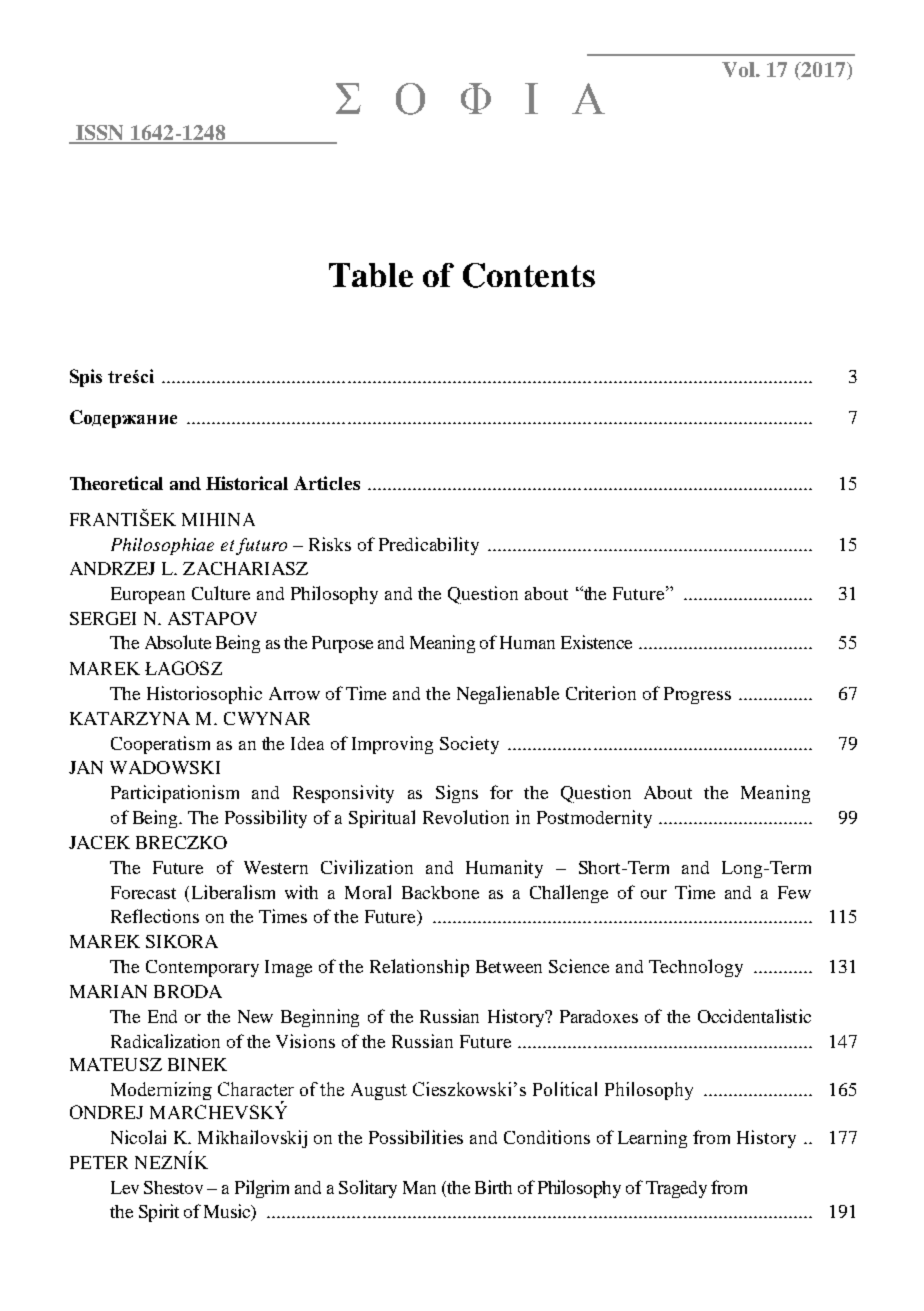 This image has width=924, height=1311. Describe the element at coordinates (86, 767) in the image. I see `JAN` at that location.
